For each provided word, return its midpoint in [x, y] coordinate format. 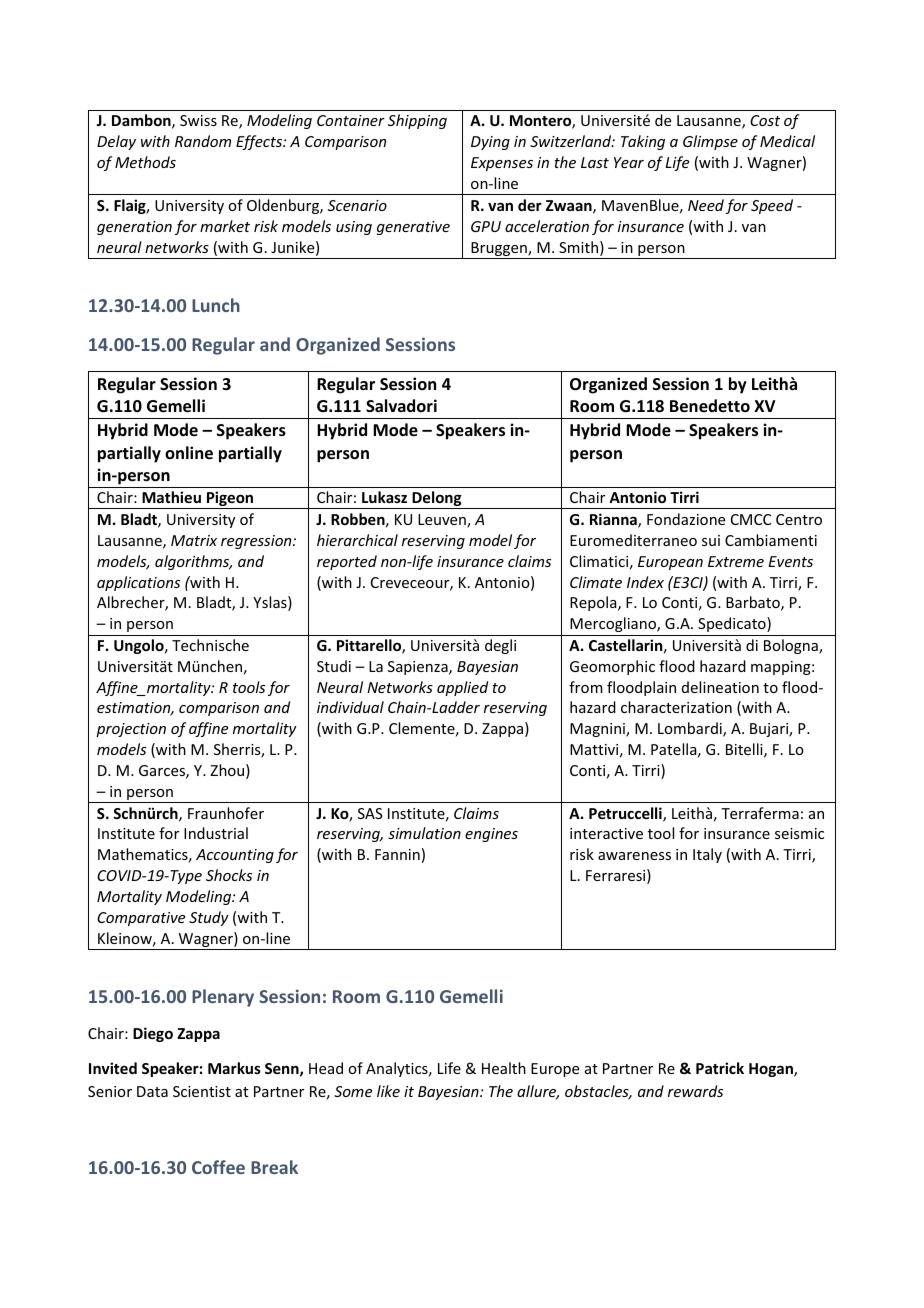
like [388, 1091]
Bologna [792, 646]
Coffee [218, 1167]
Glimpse [710, 142]
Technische [210, 645]
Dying [490, 143]
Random [203, 141]
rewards [695, 1091]
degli [500, 646]
